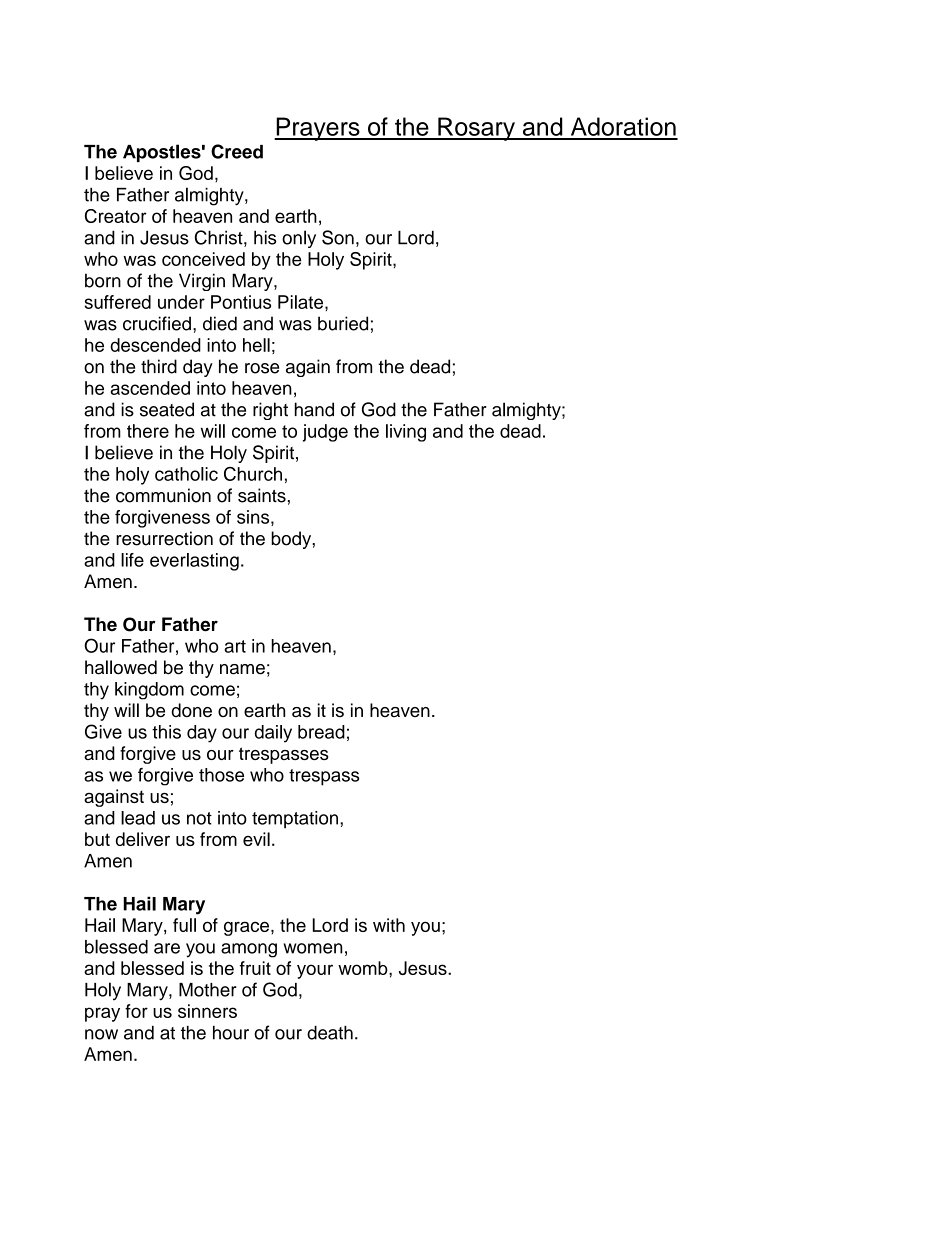 This screenshot has height=1233, width=952. Describe the element at coordinates (476, 129) in the screenshot. I see `Rosary` at that location.
